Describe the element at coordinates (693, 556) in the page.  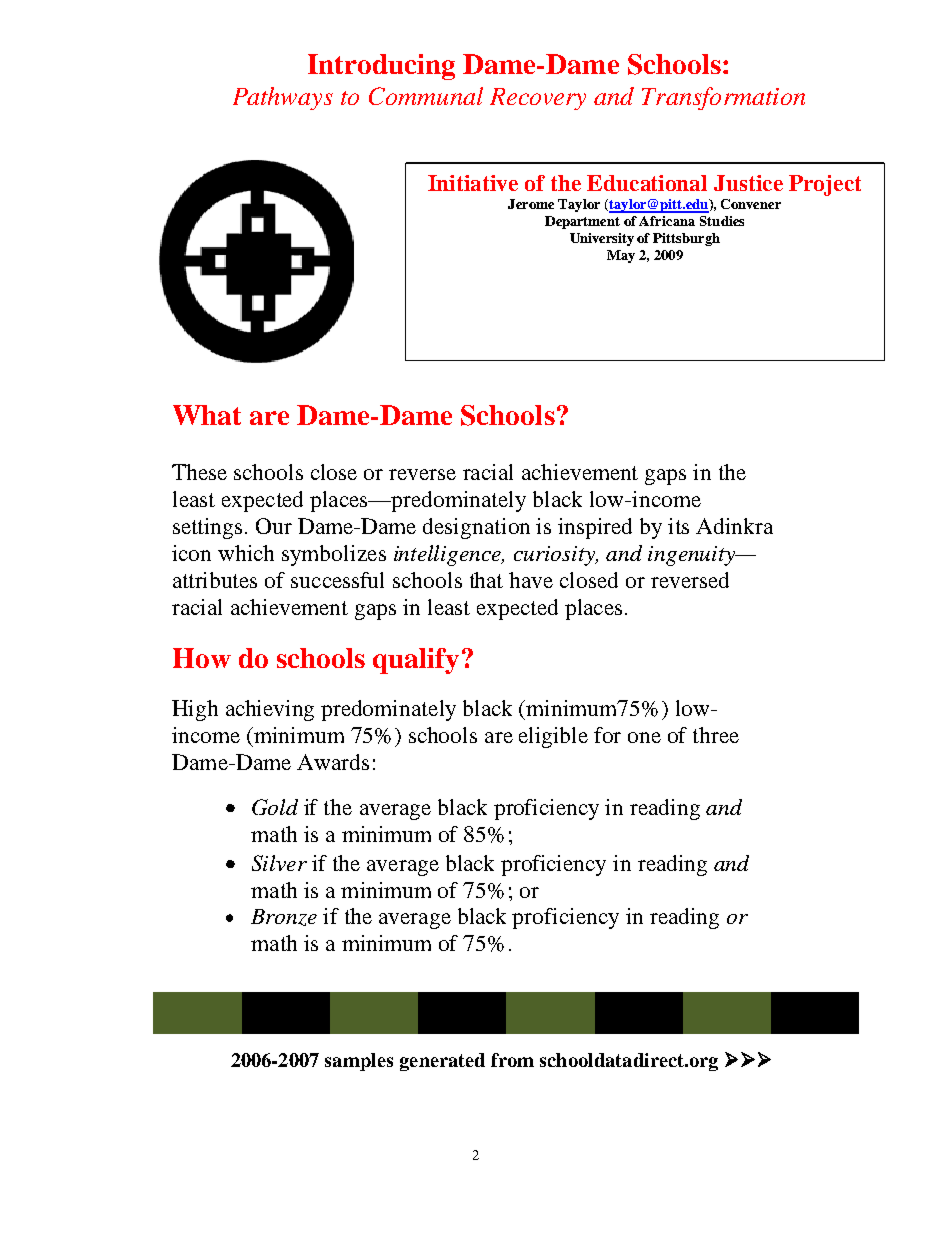
I see `ingenuity` at that location.
